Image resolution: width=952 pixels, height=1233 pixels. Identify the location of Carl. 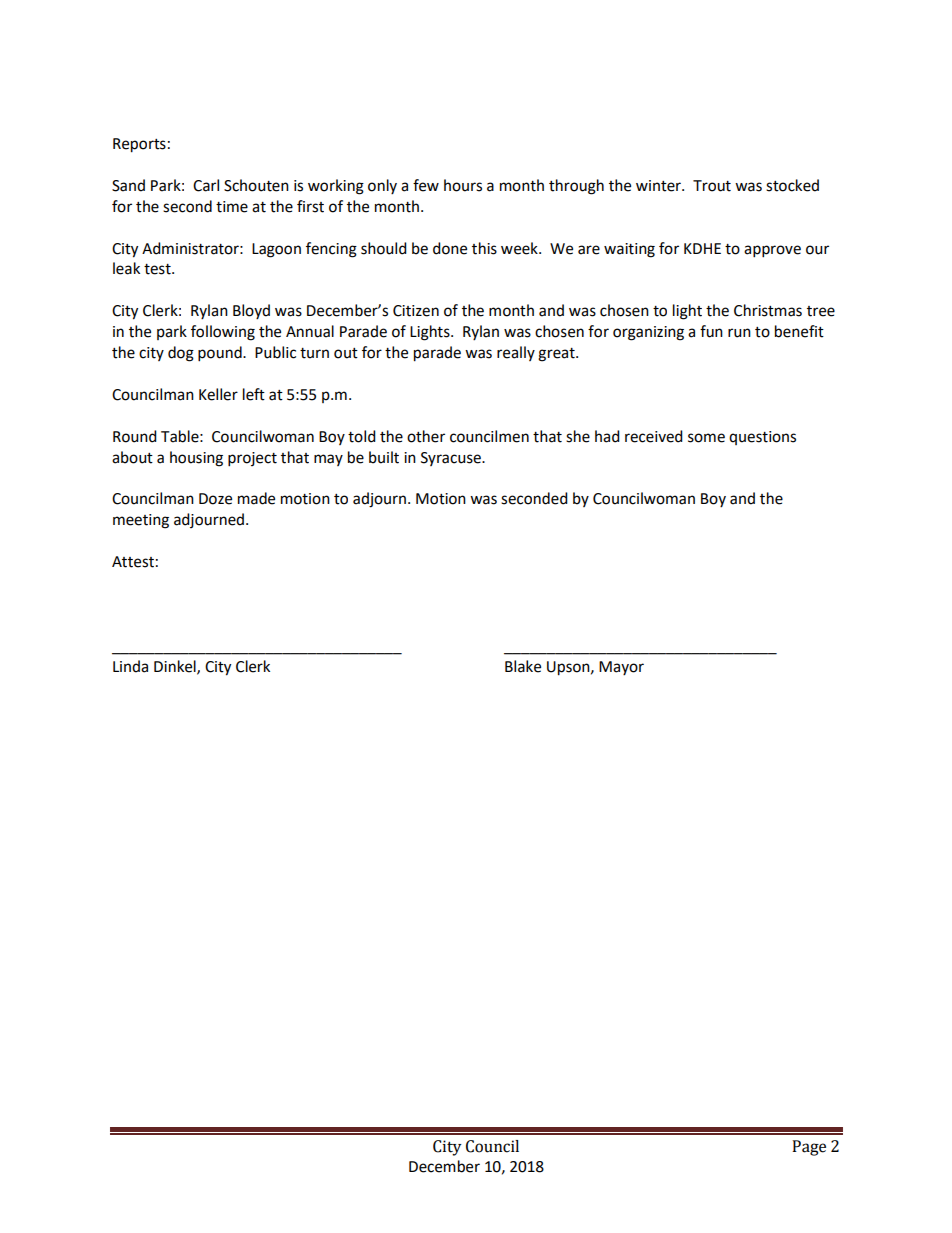
(206, 185).
